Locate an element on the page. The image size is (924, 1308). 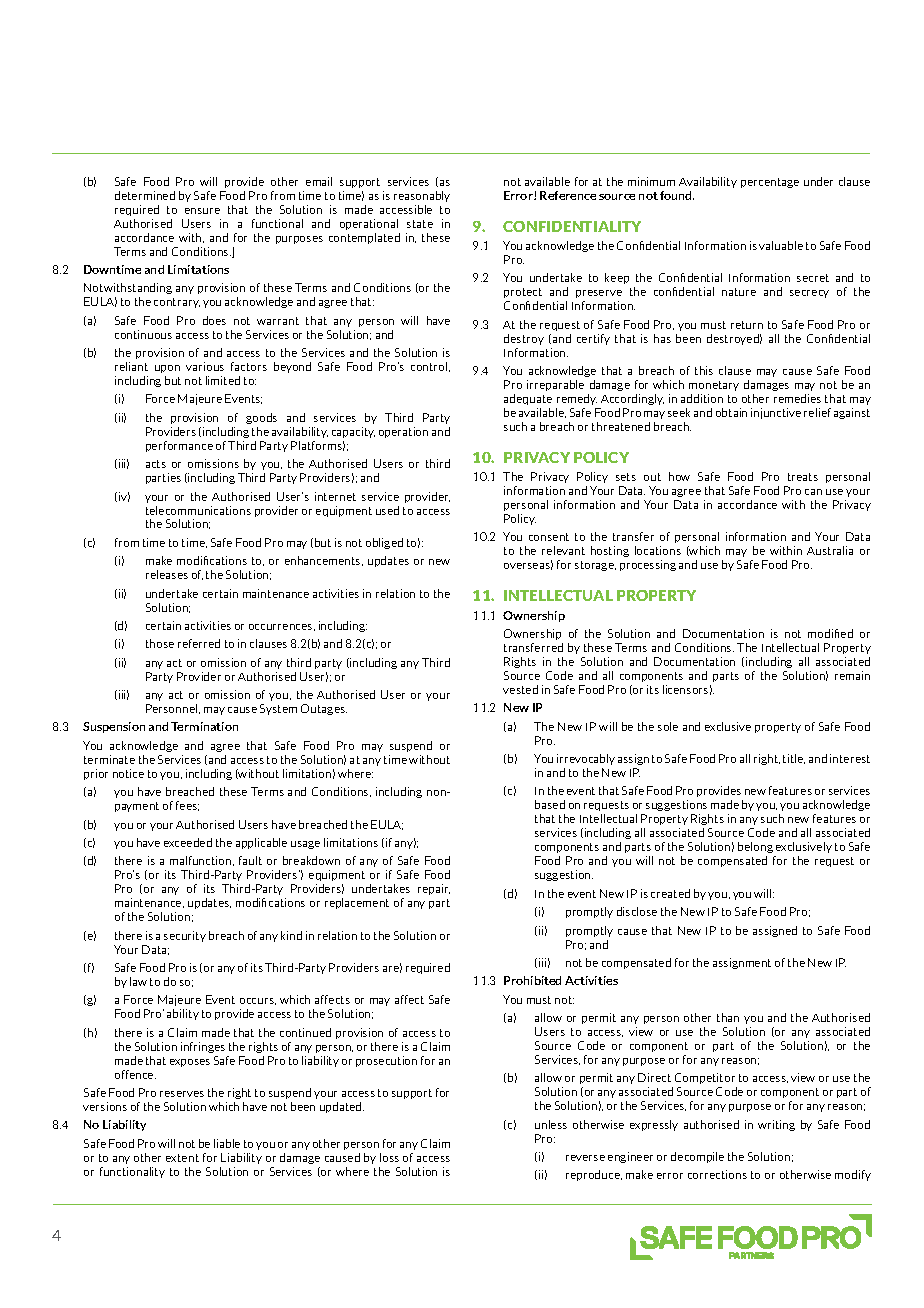
performance is located at coordinates (179, 446).
